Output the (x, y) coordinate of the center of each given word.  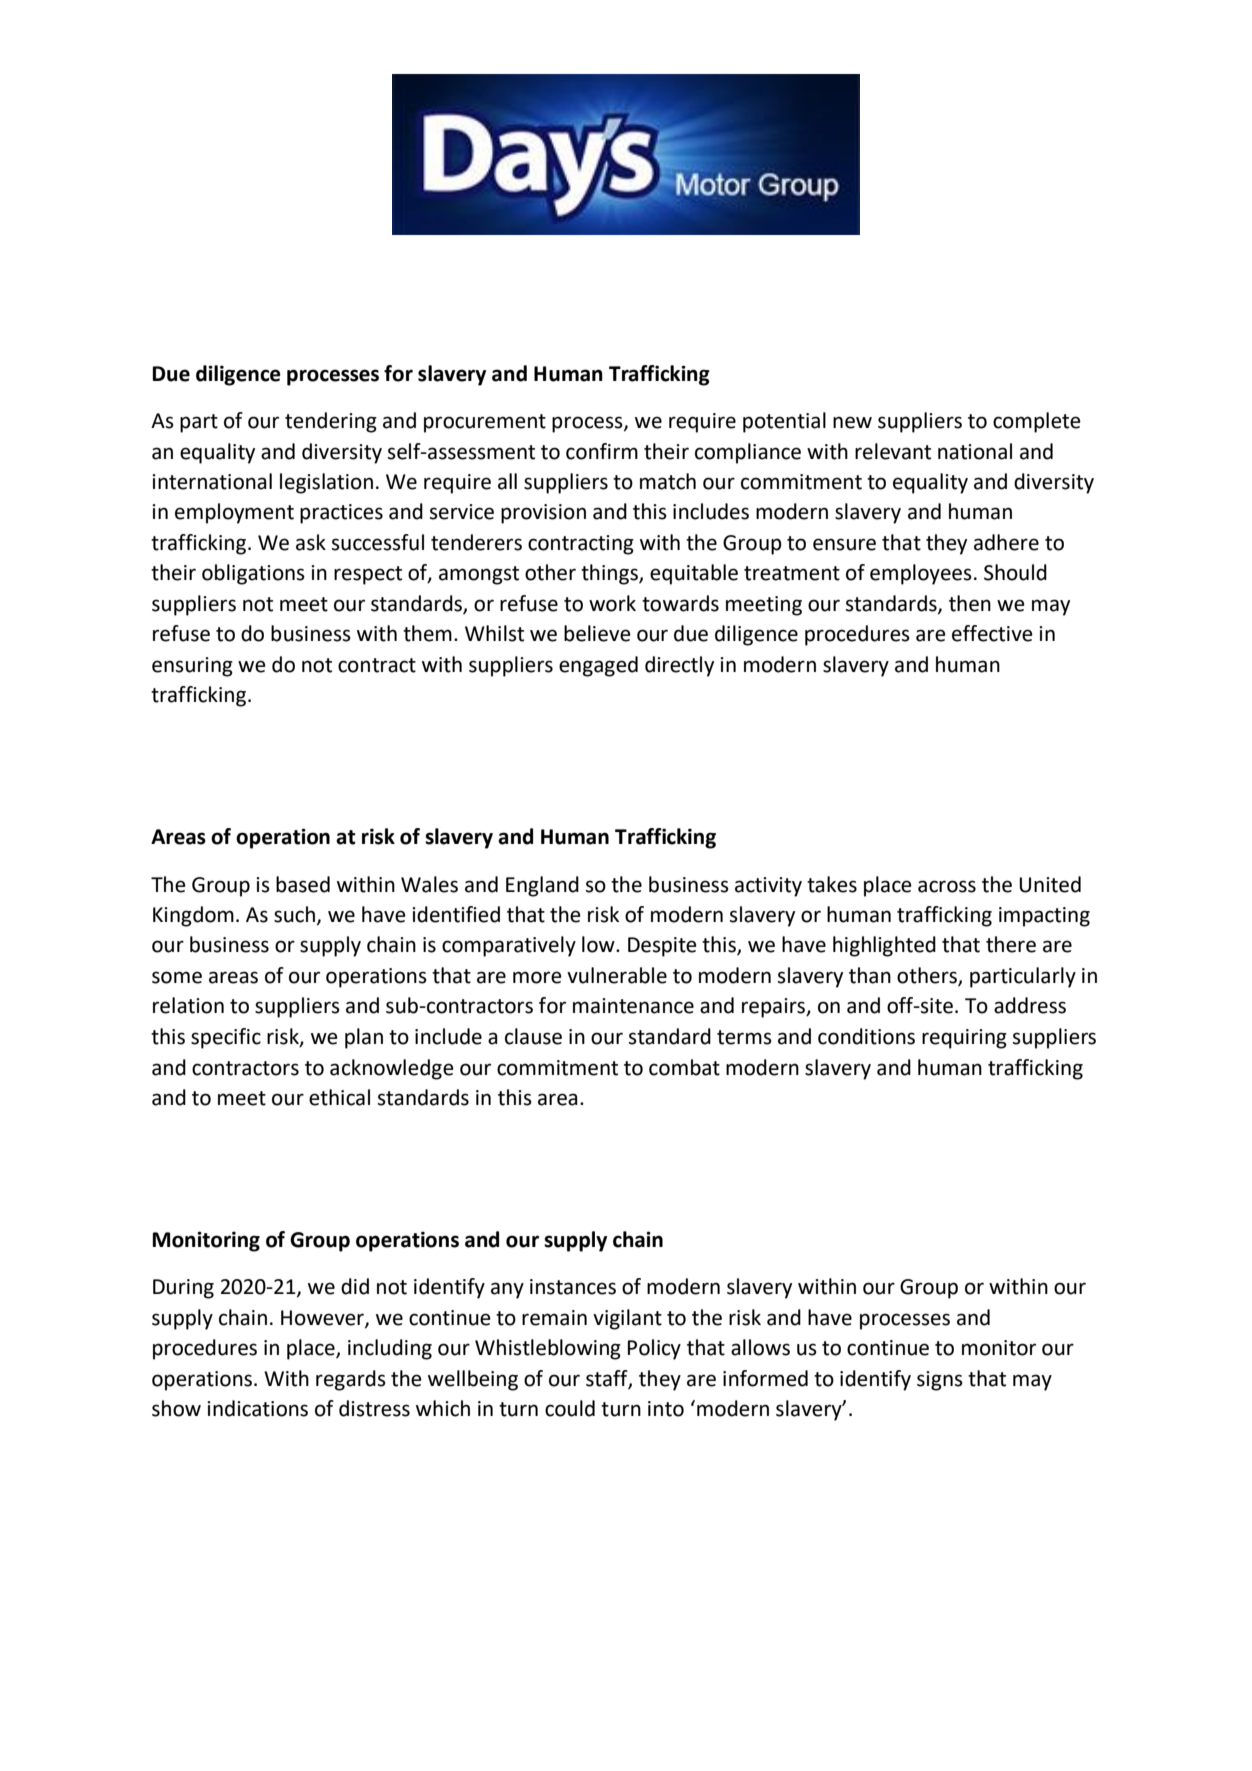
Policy (654, 1349)
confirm (602, 451)
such (294, 914)
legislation (326, 483)
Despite (662, 947)
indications (257, 1408)
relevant (893, 451)
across (947, 886)
